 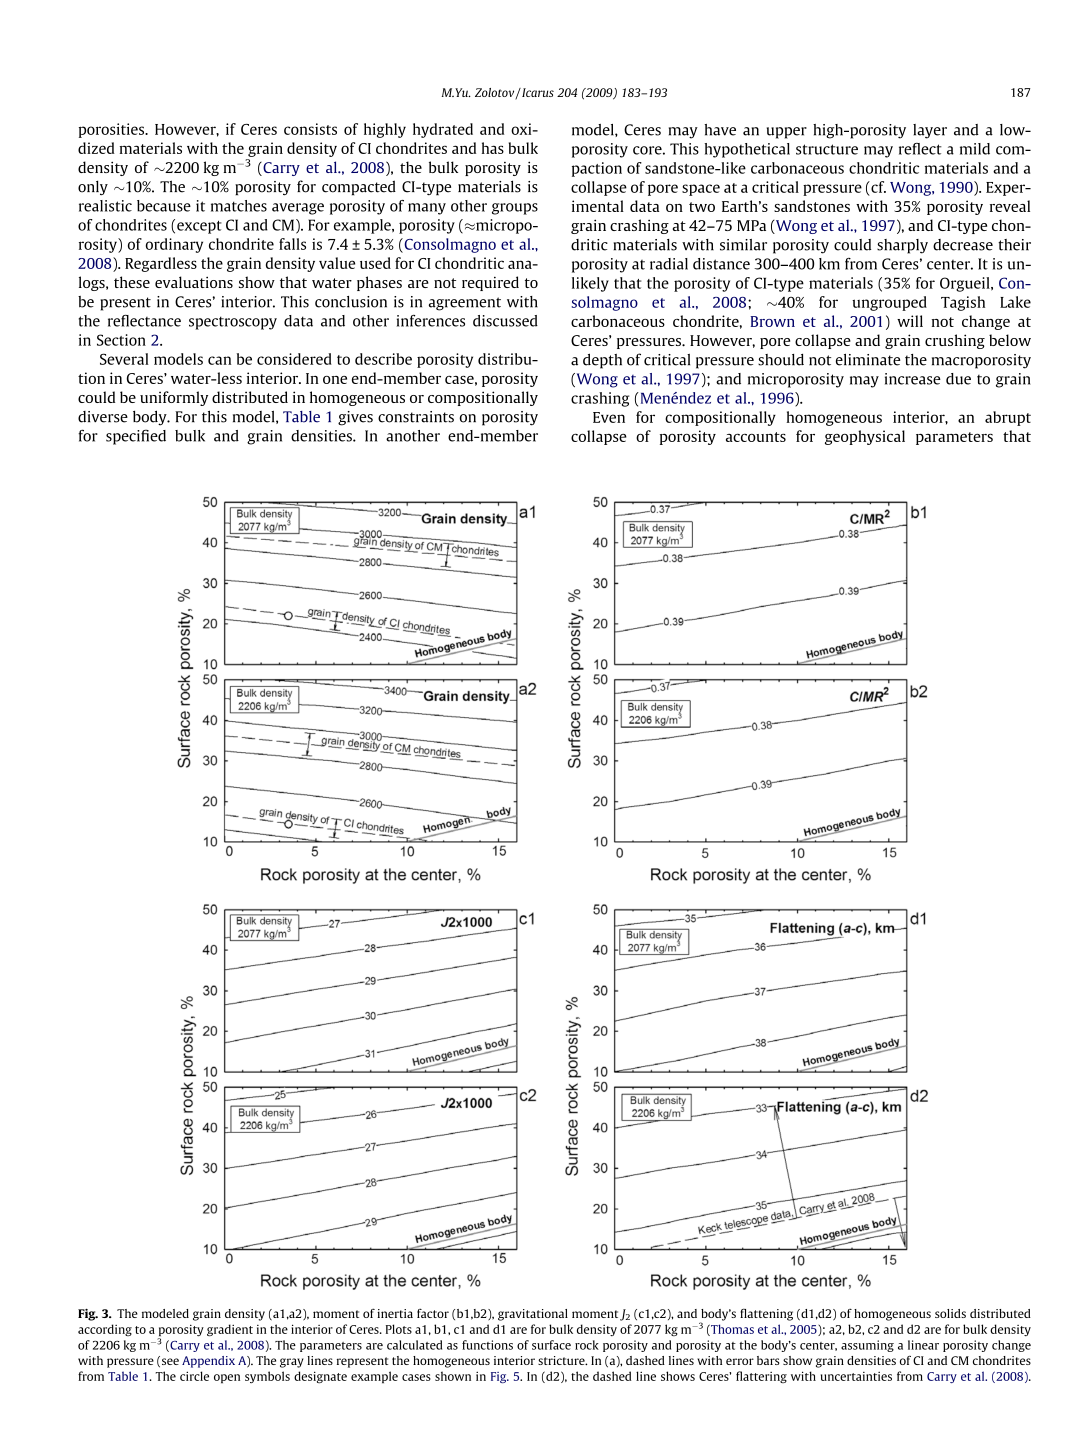 What do you see at coordinates (930, 131) in the image?
I see `layer` at bounding box center [930, 131].
